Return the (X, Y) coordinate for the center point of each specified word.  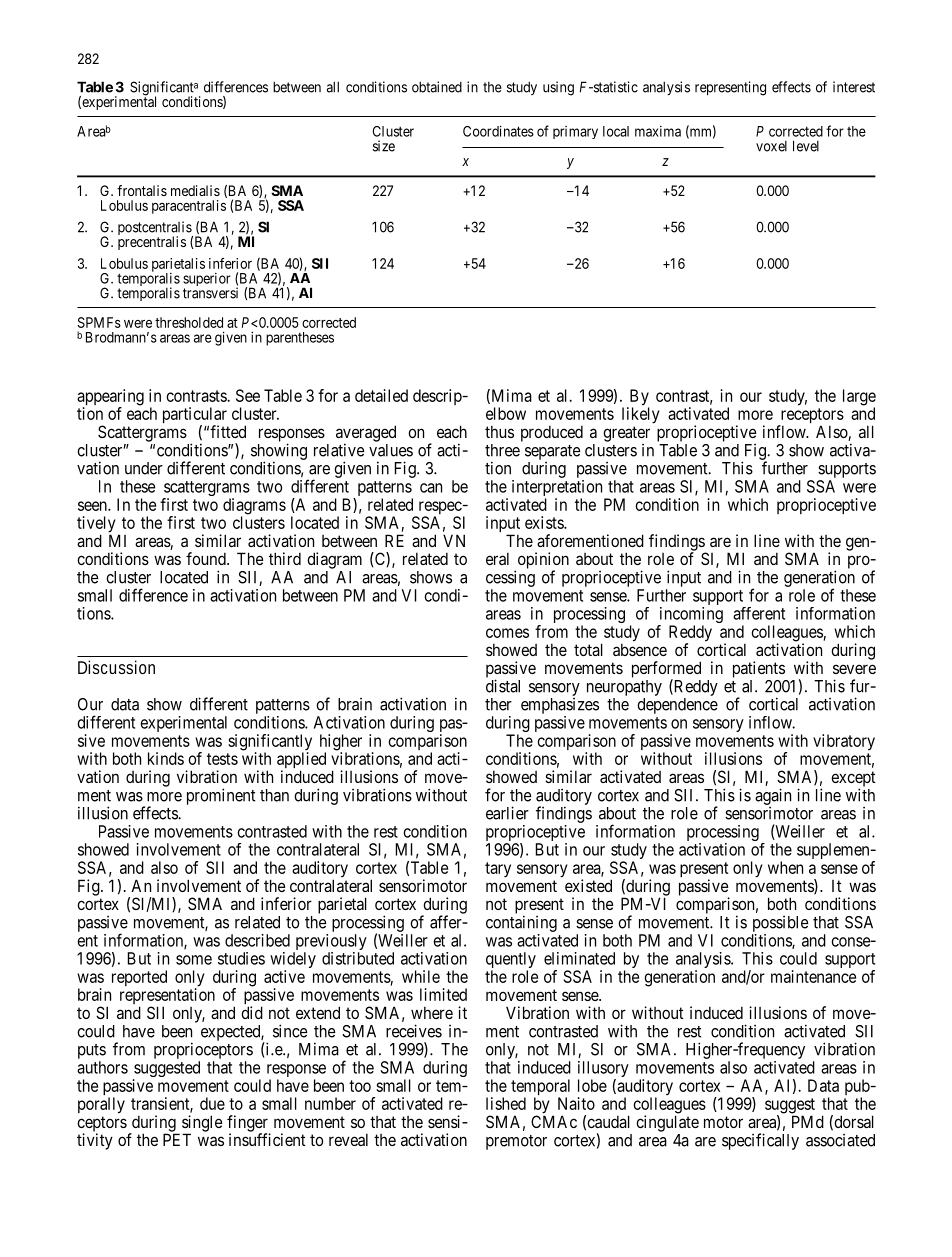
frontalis (142, 190)
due (212, 1103)
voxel (771, 146)
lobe (592, 1085)
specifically (760, 1141)
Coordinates (498, 131)
